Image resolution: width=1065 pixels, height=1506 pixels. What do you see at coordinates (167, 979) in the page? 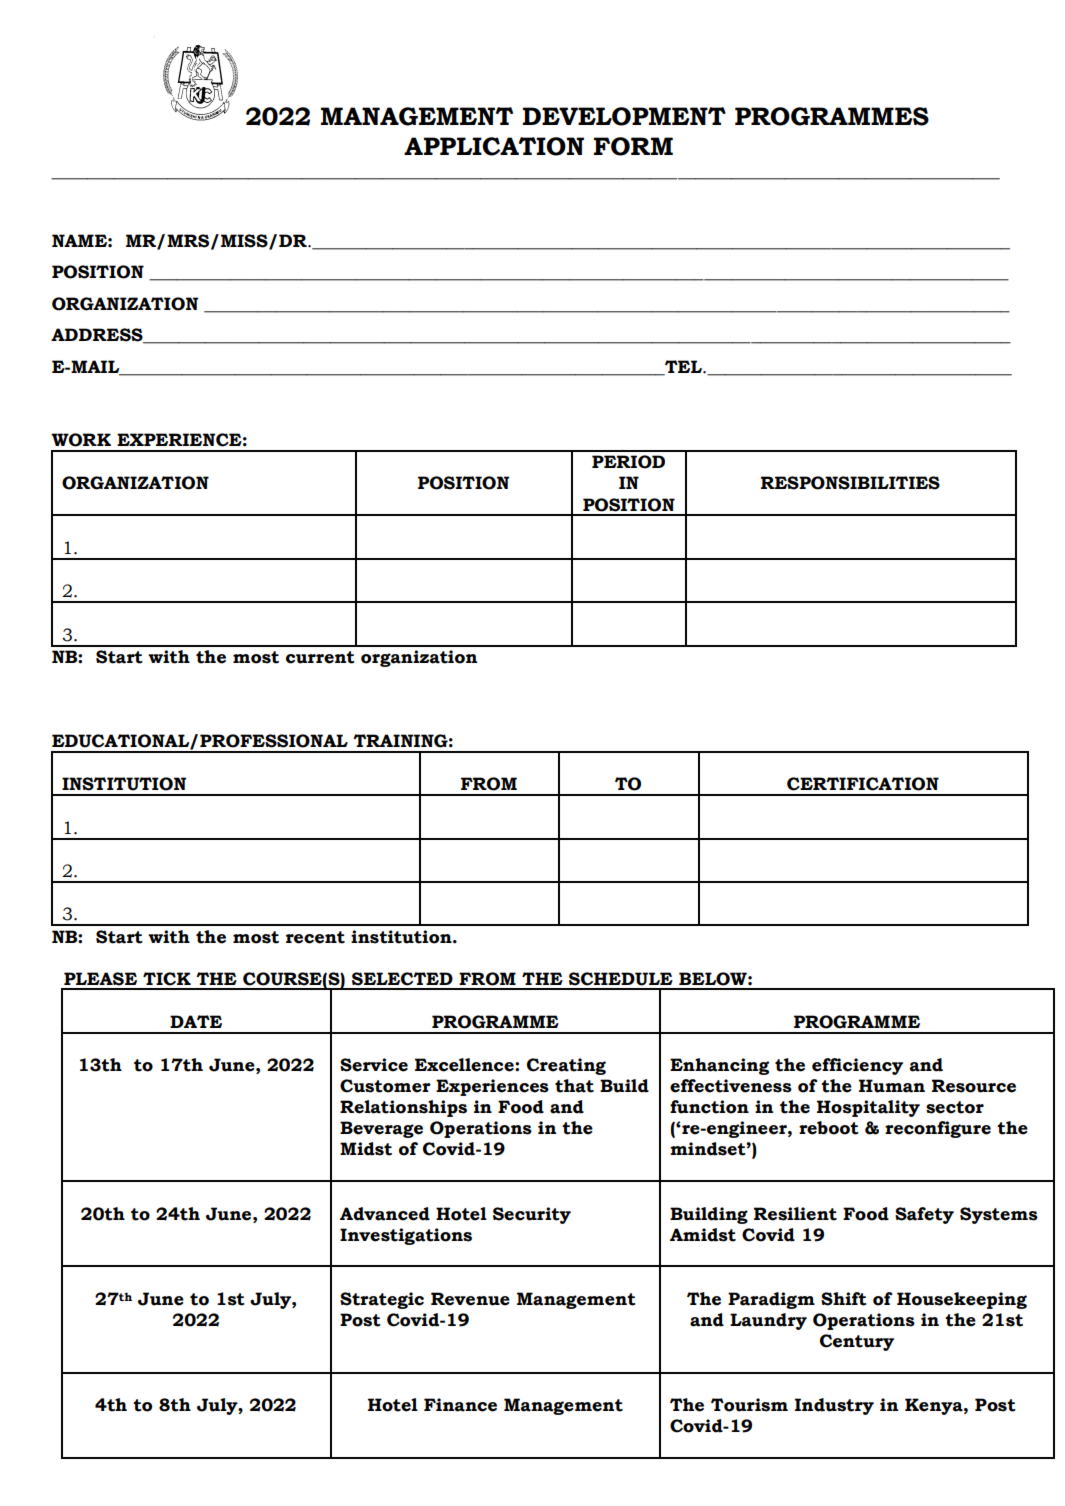
I see `TICK` at bounding box center [167, 979].
